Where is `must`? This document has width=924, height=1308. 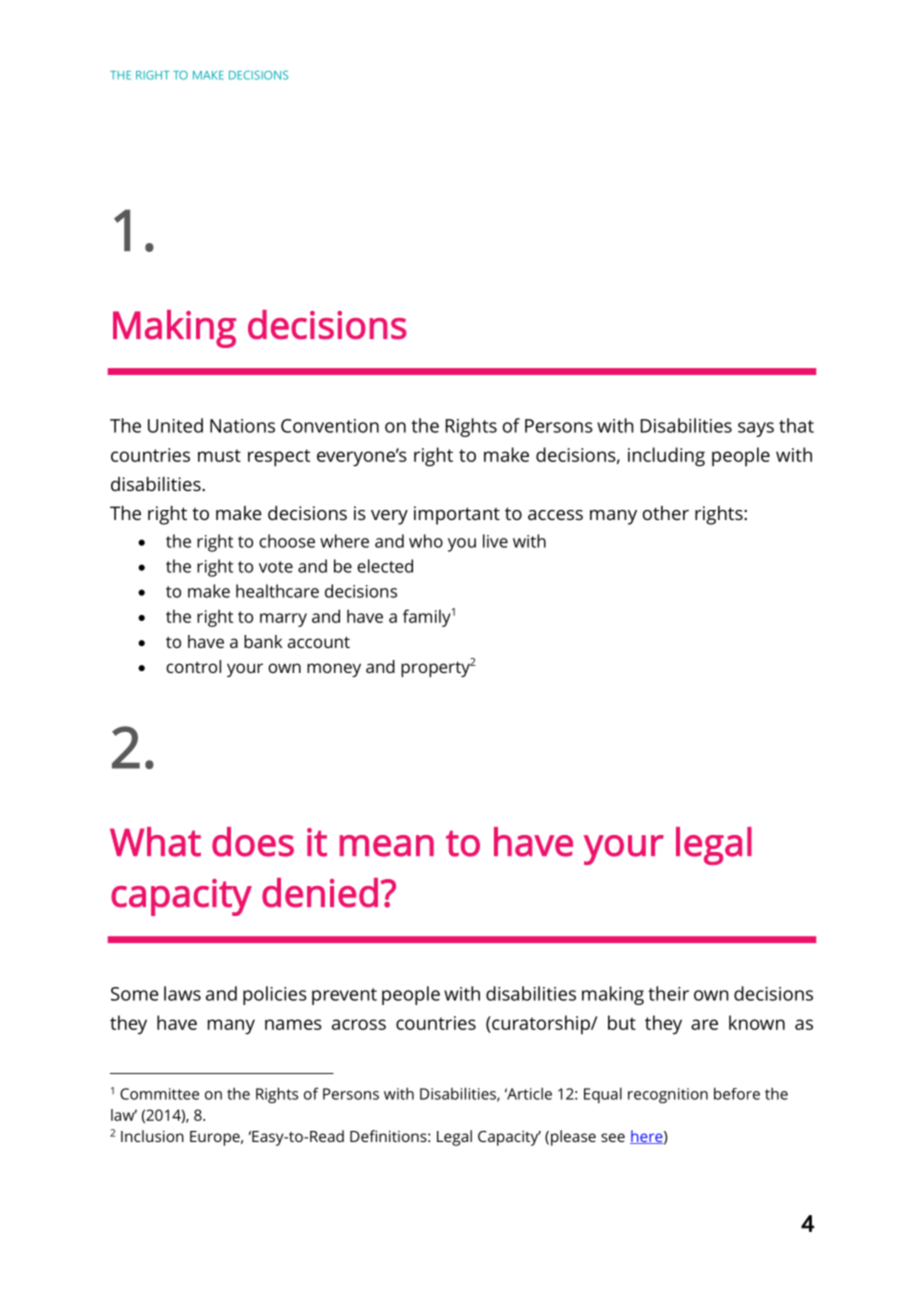 must is located at coordinates (219, 455).
